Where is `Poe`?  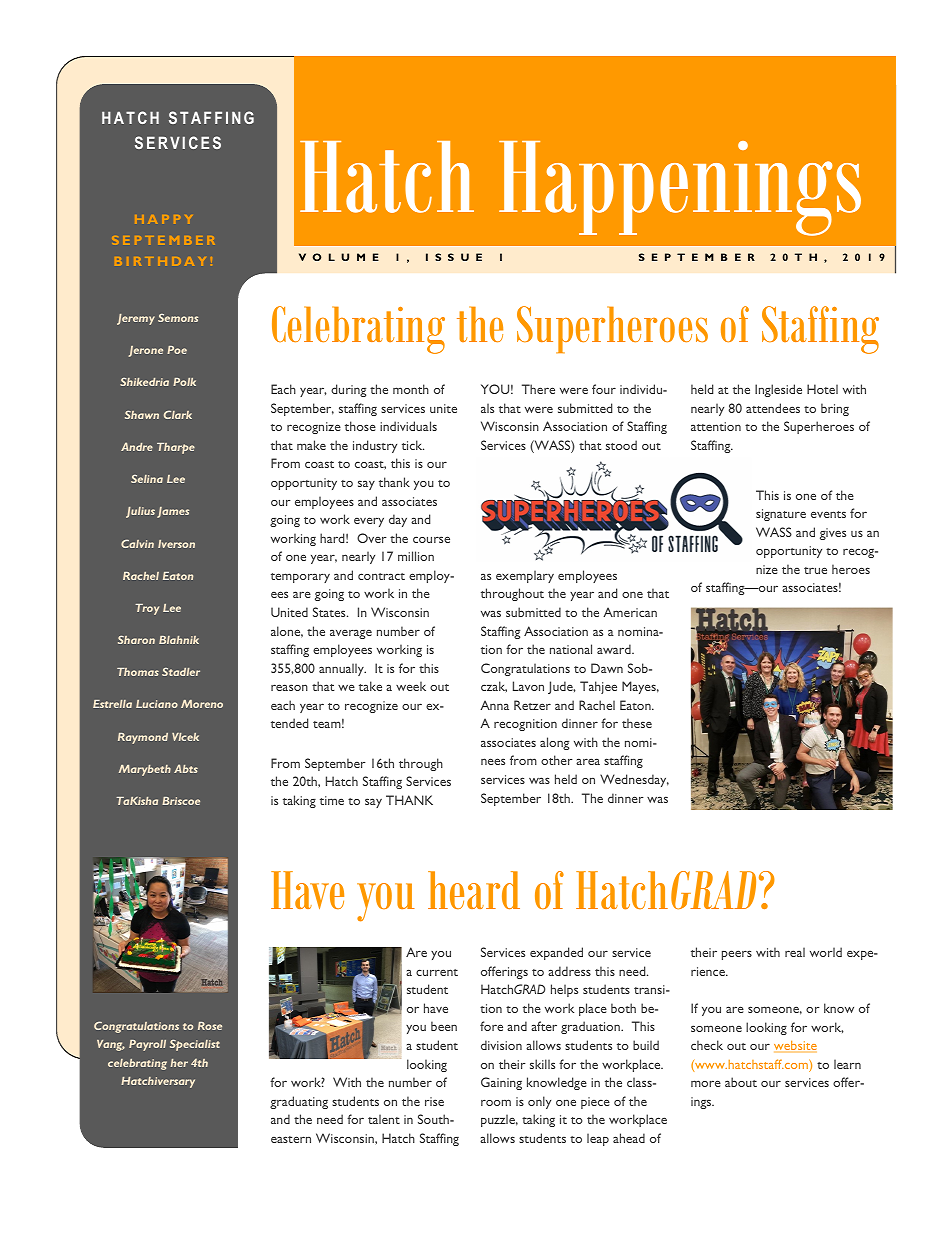
Poe is located at coordinates (177, 350).
